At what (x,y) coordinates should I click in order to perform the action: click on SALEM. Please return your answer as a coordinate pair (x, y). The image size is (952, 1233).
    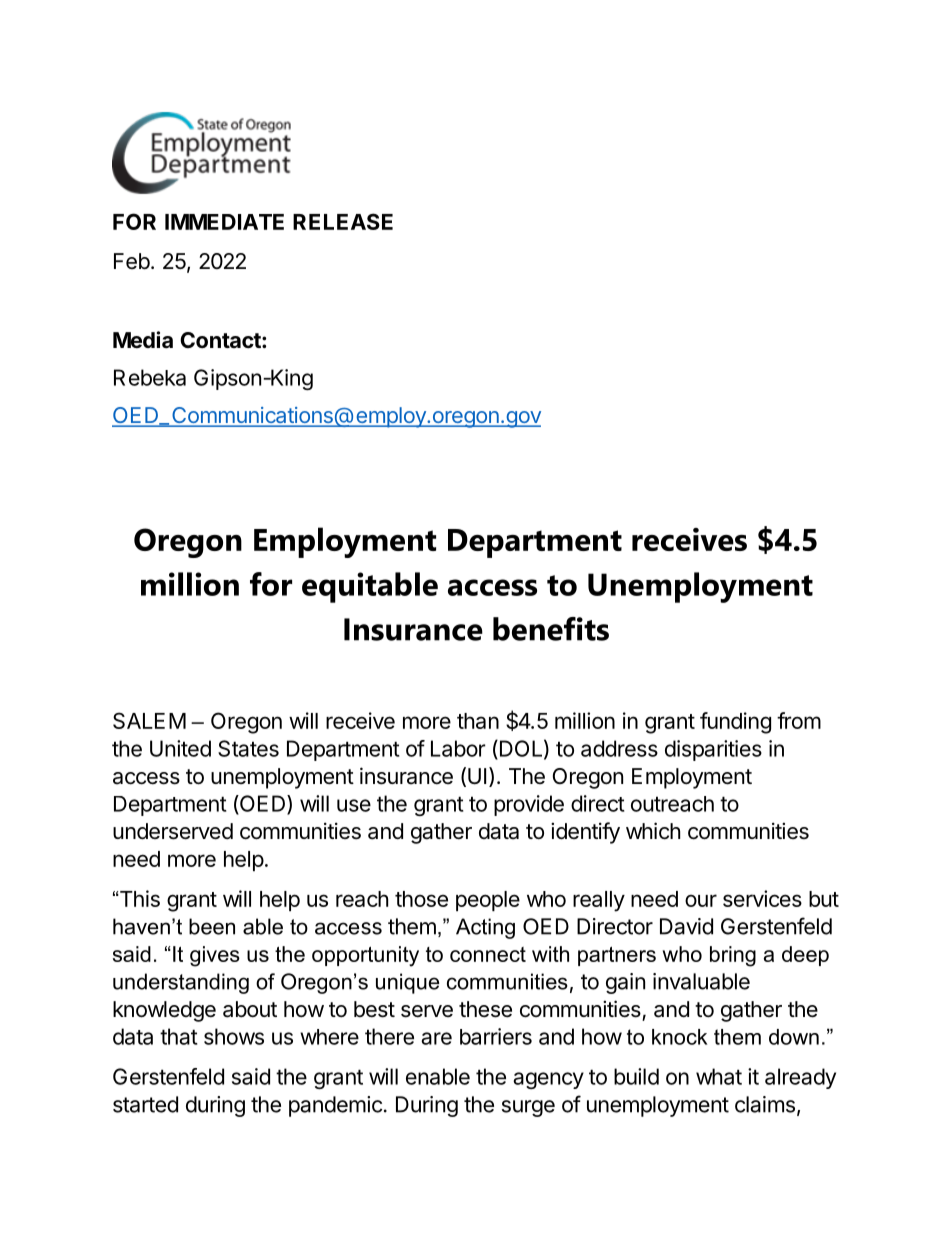
    Looking at the image, I should click on (149, 720).
